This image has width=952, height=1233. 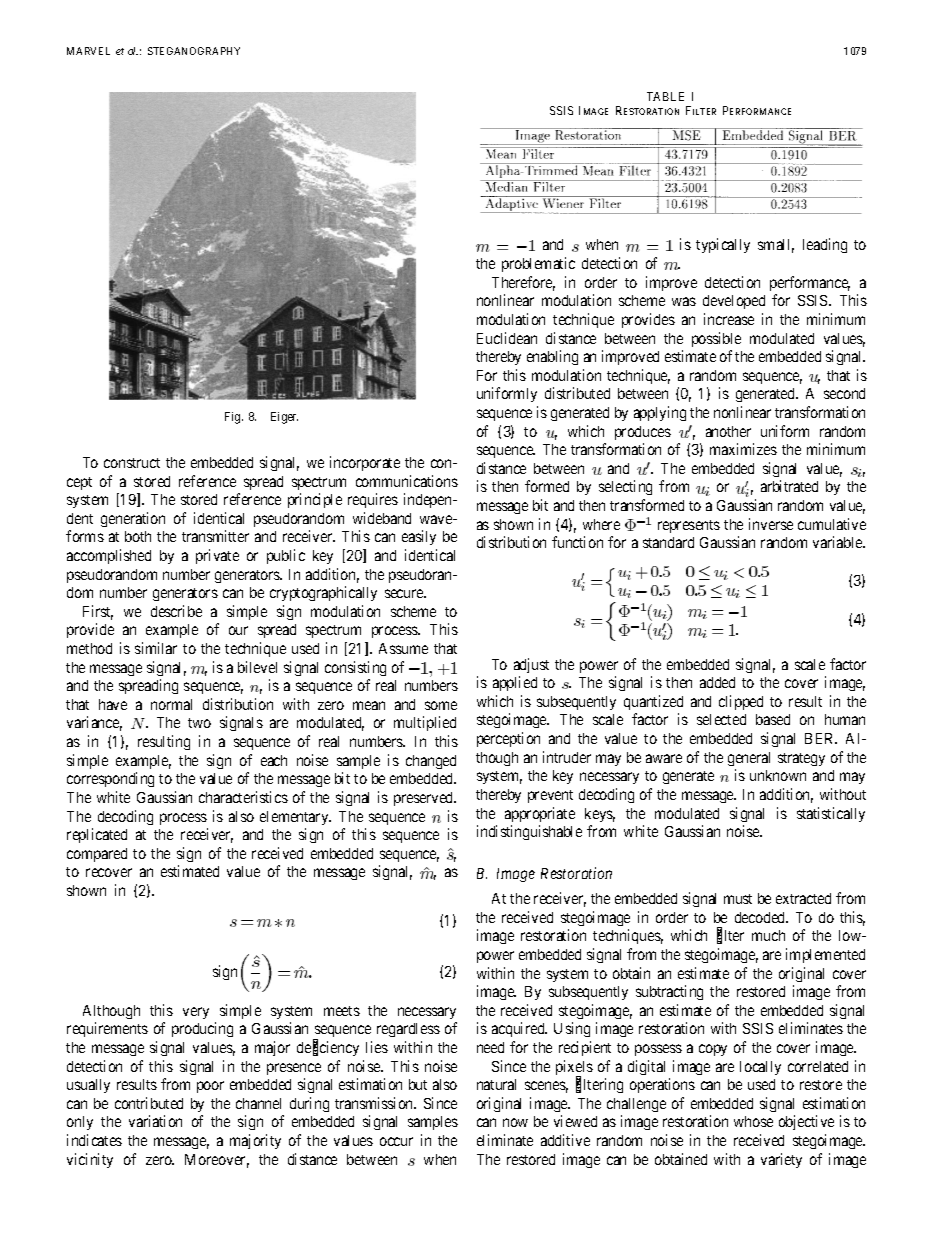 What do you see at coordinates (194, 51) in the image?
I see `STEGANOGRAPHY` at bounding box center [194, 51].
